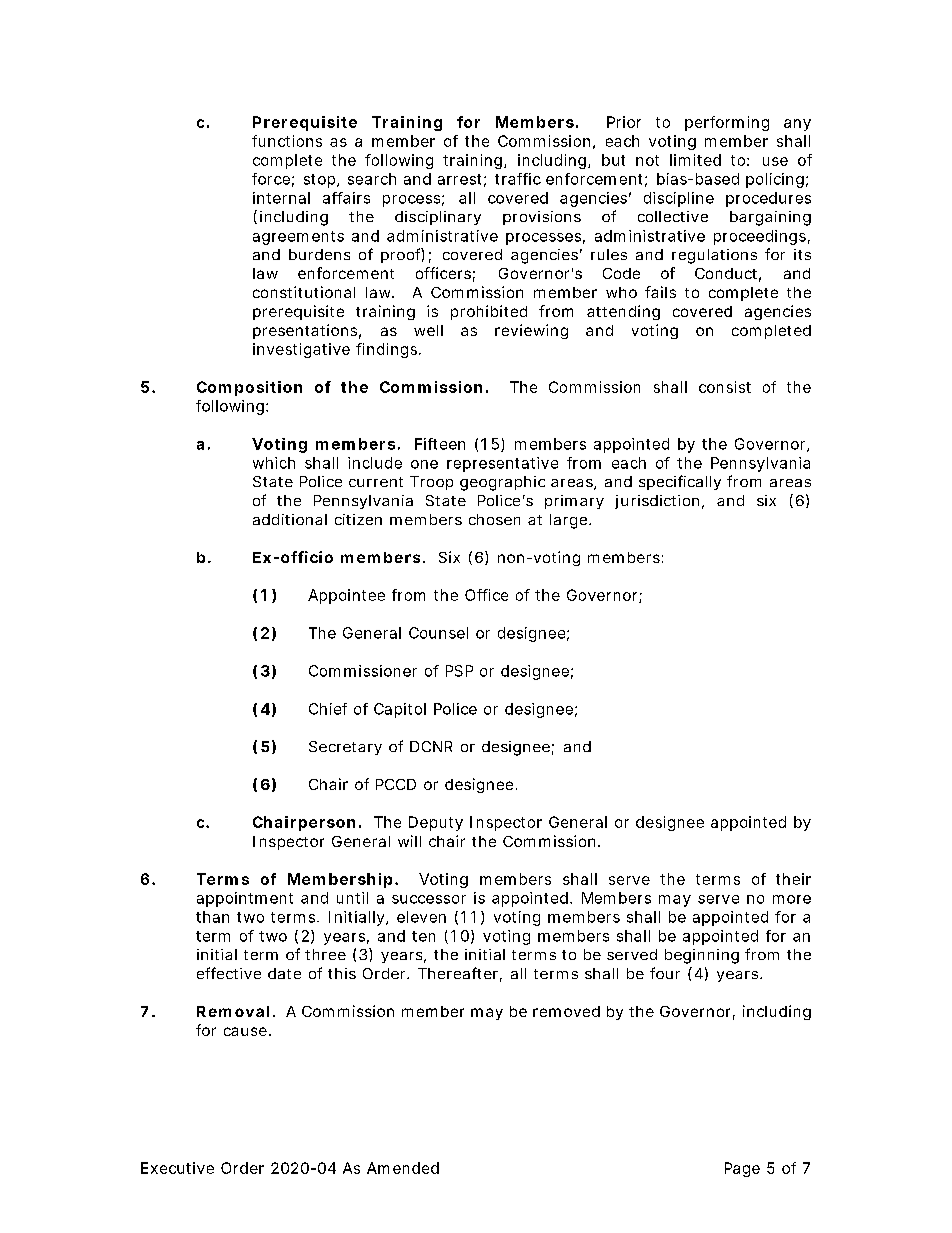 The height and width of the screenshot is (1233, 952). I want to click on Fifteen, so click(440, 444).
